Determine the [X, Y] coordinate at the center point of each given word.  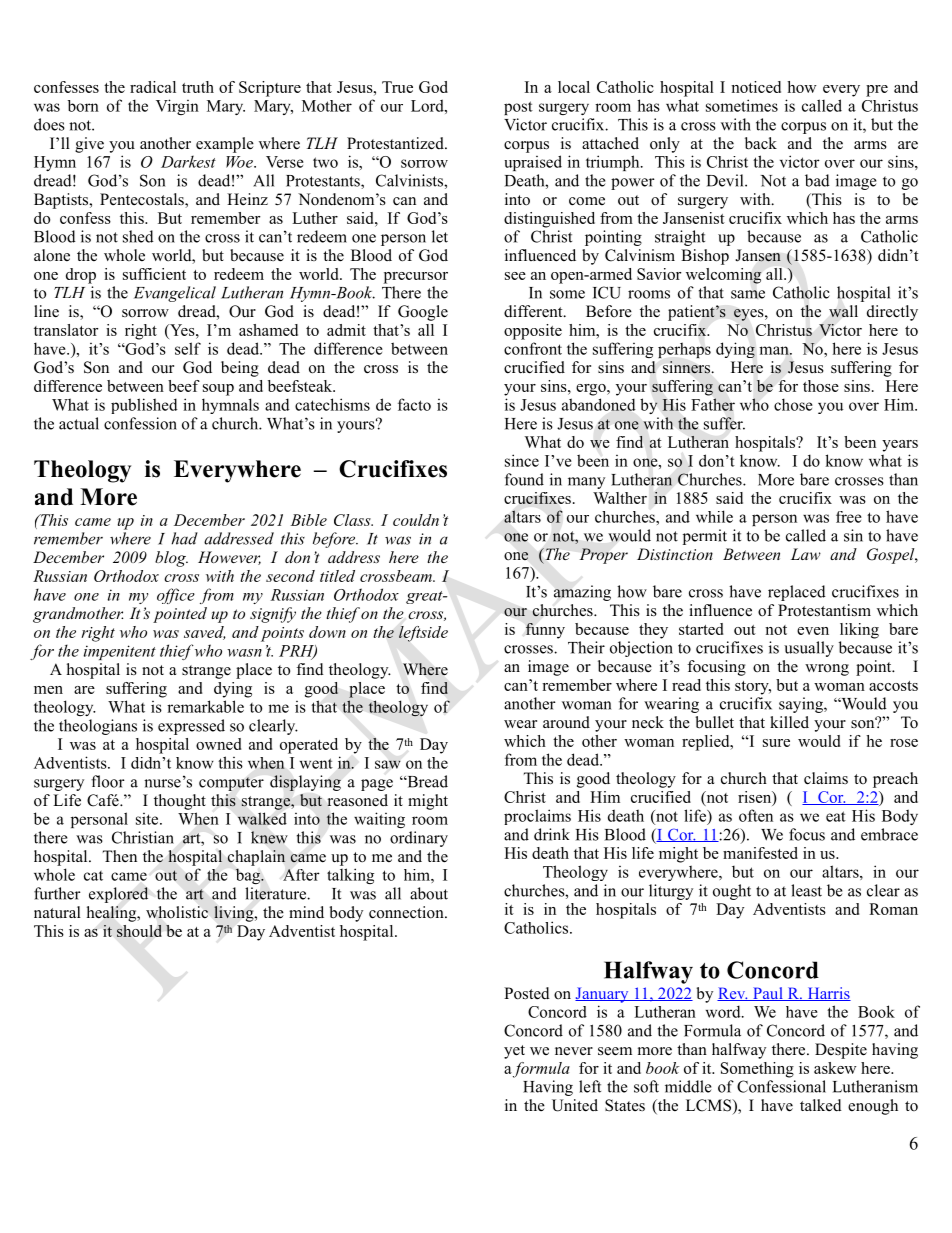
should [139, 931]
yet [514, 1052]
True [397, 87]
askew [835, 1068]
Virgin [177, 107]
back [761, 143]
